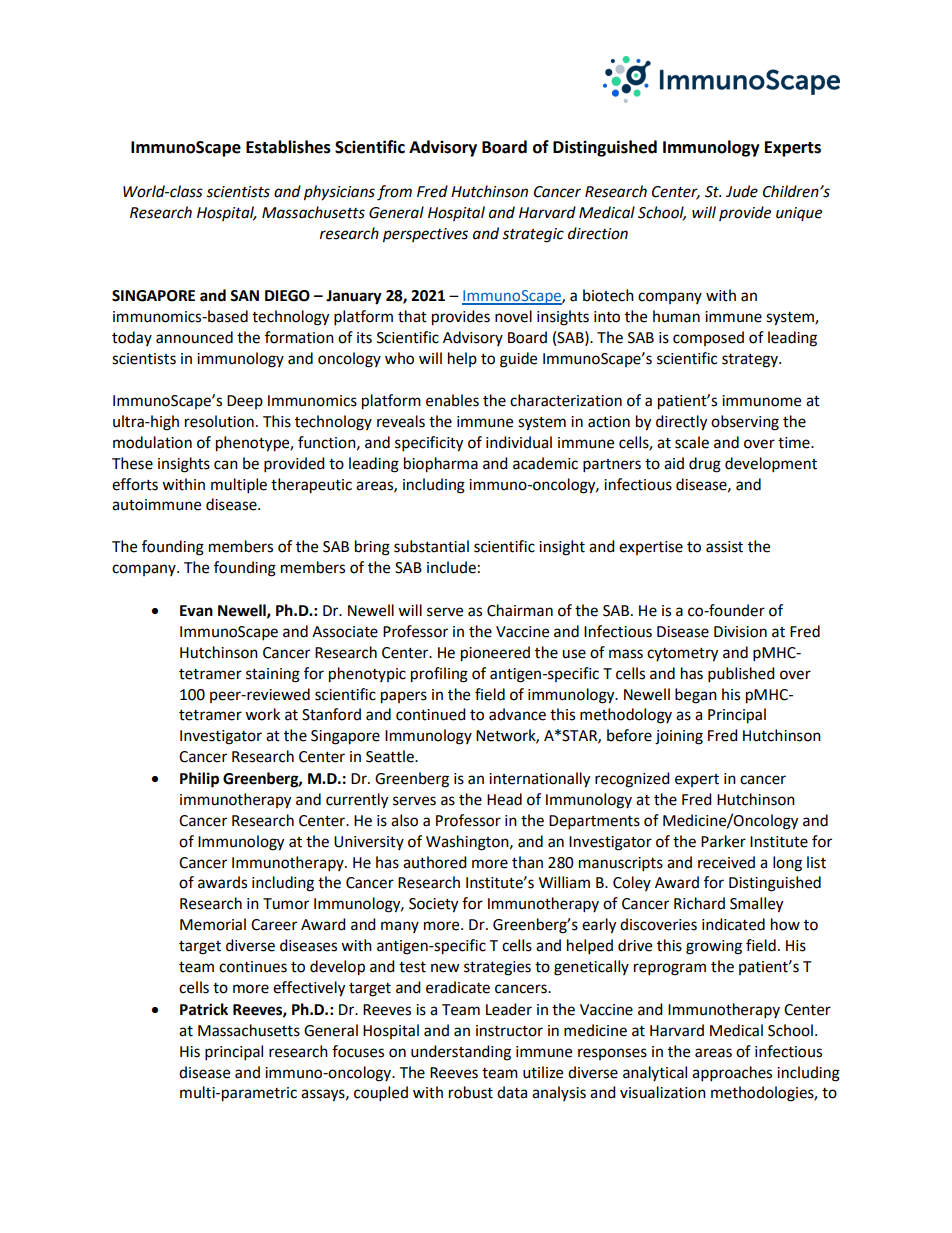 The image size is (952, 1233). What do you see at coordinates (288, 147) in the screenshot?
I see `Establishes` at bounding box center [288, 147].
